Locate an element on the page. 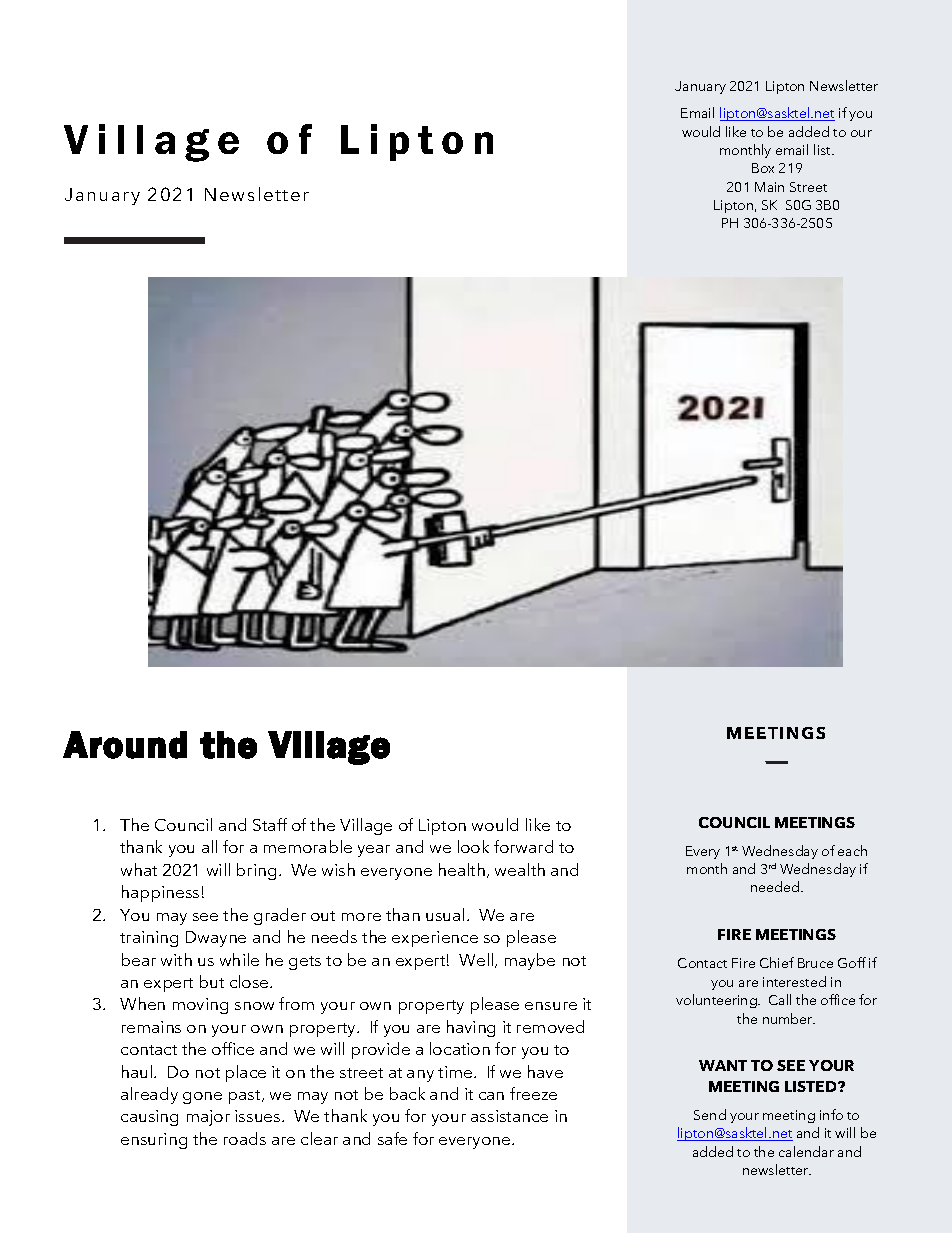 The height and width of the page is (1233, 952). major is located at coordinates (208, 1118).
